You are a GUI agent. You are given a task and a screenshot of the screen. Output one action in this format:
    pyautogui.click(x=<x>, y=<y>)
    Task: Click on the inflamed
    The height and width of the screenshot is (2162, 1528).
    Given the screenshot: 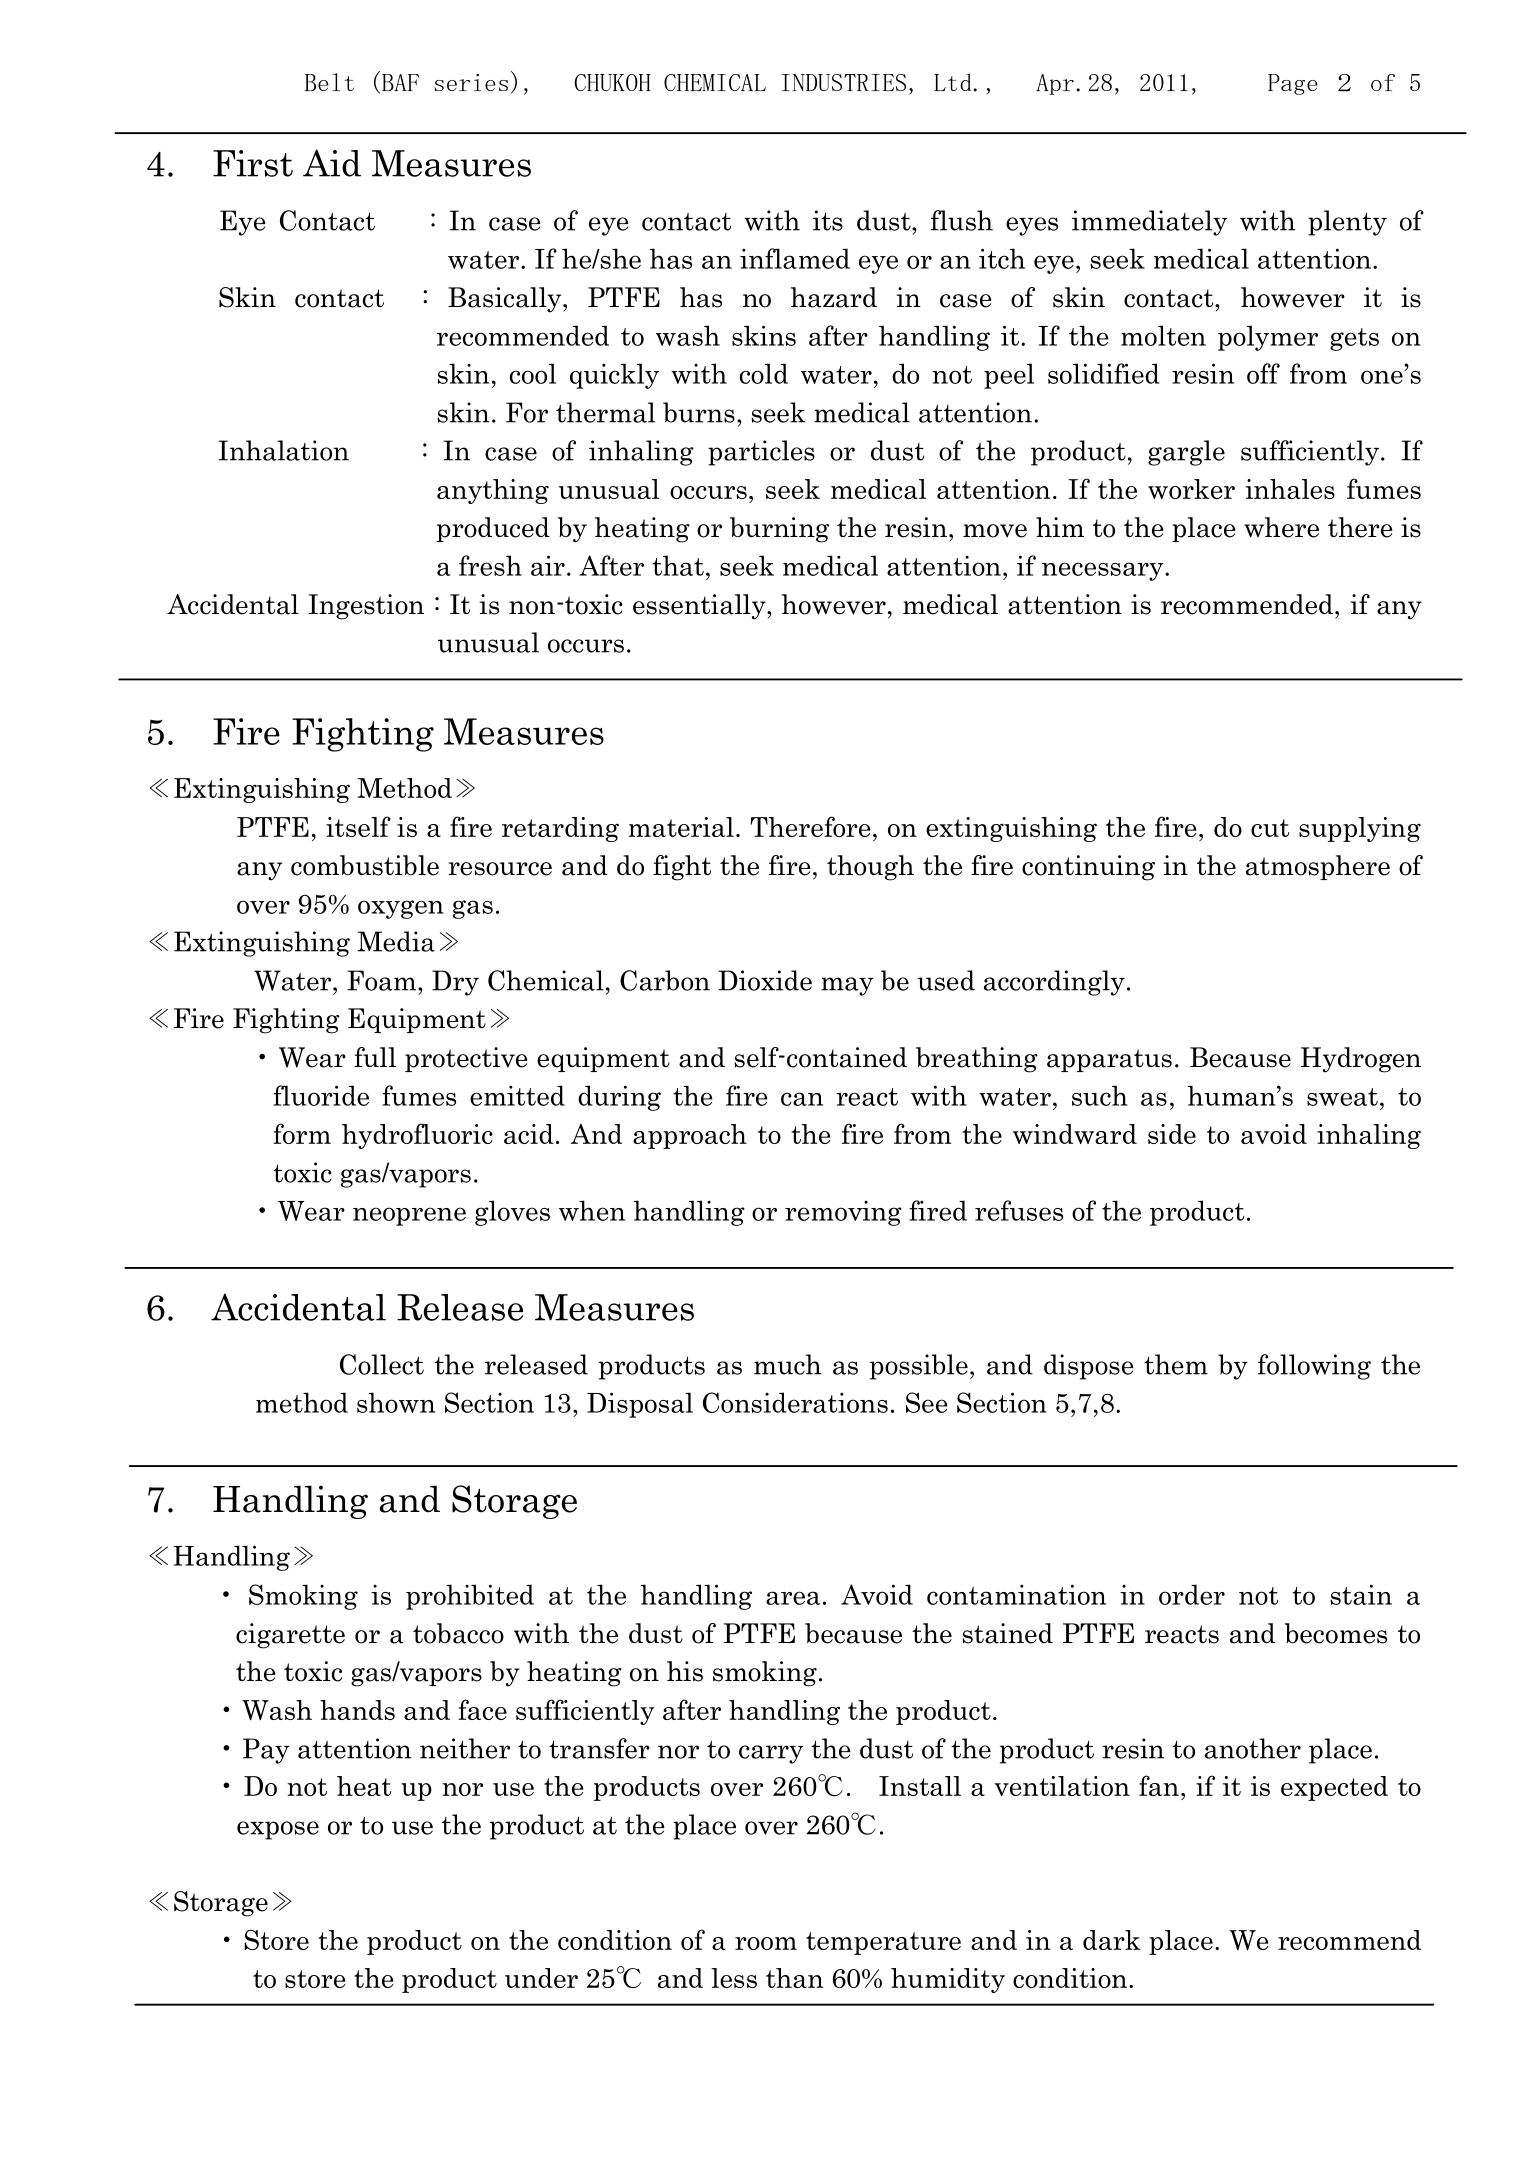 What is the action you would take?
    pyautogui.click(x=795, y=258)
